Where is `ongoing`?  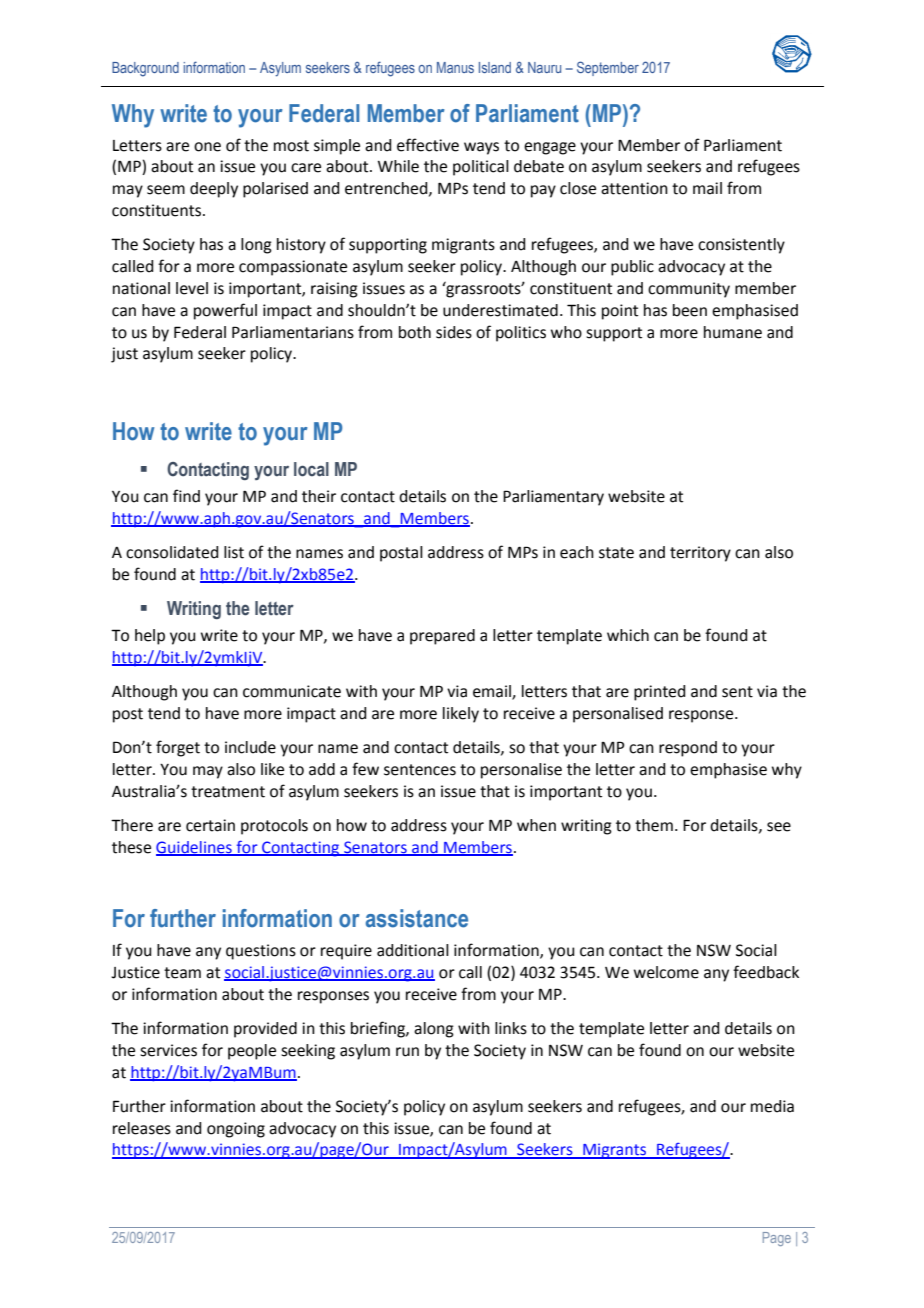 ongoing is located at coordinates (236, 1130).
